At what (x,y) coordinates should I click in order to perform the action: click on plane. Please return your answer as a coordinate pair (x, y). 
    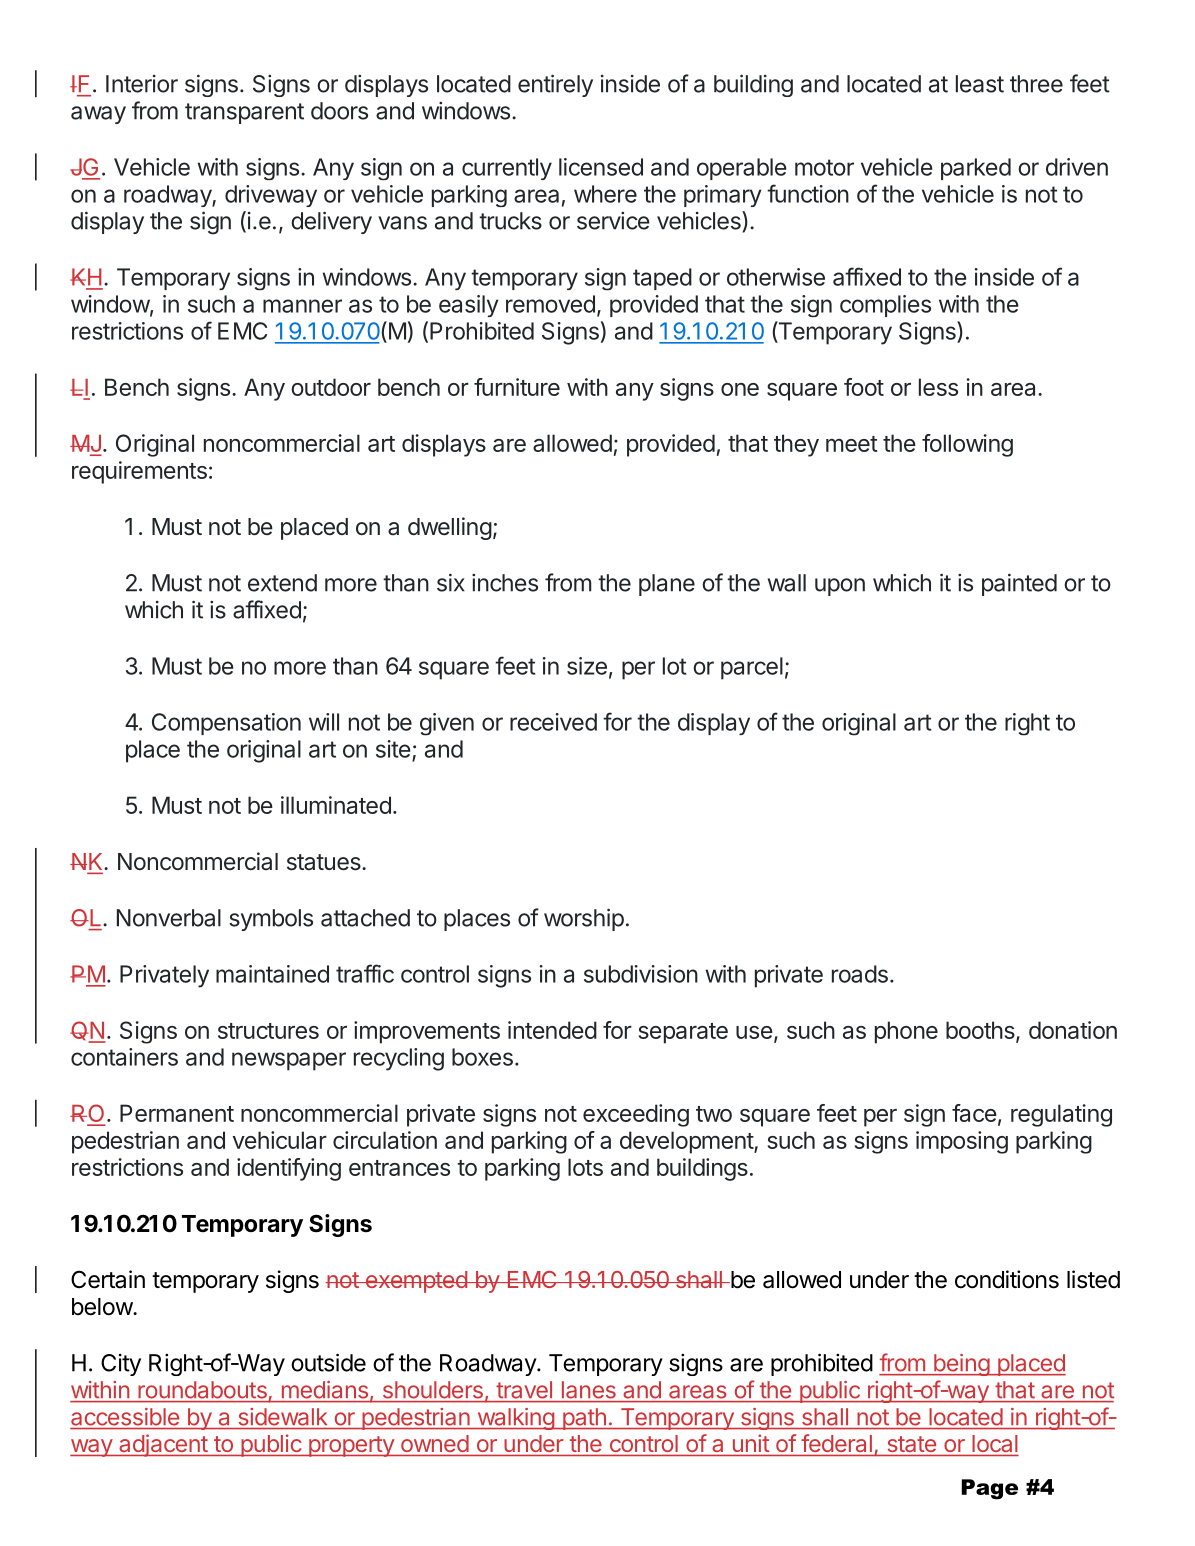
    Looking at the image, I should click on (667, 585).
